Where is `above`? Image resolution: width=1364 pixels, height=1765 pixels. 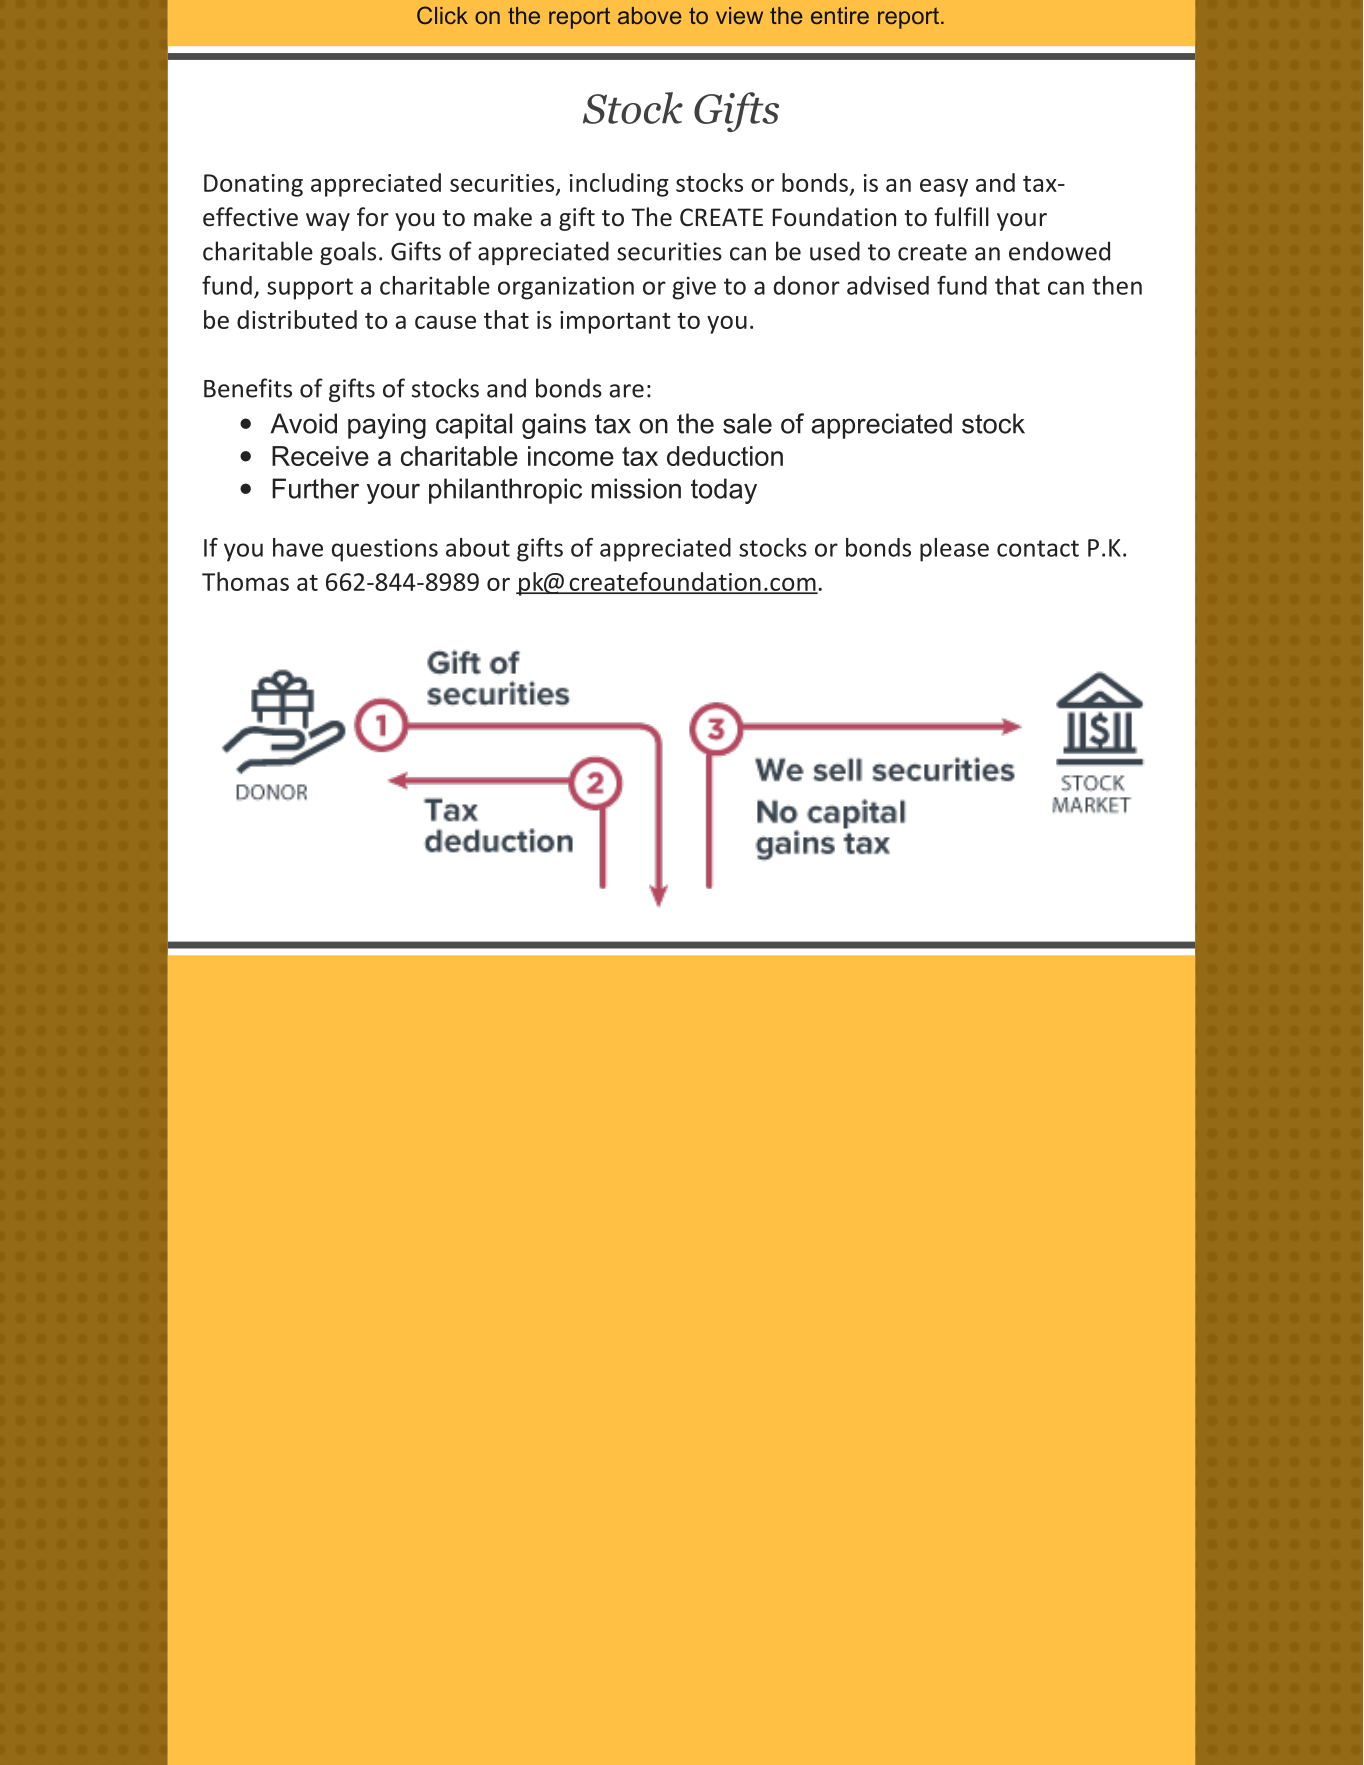
above is located at coordinates (649, 15).
